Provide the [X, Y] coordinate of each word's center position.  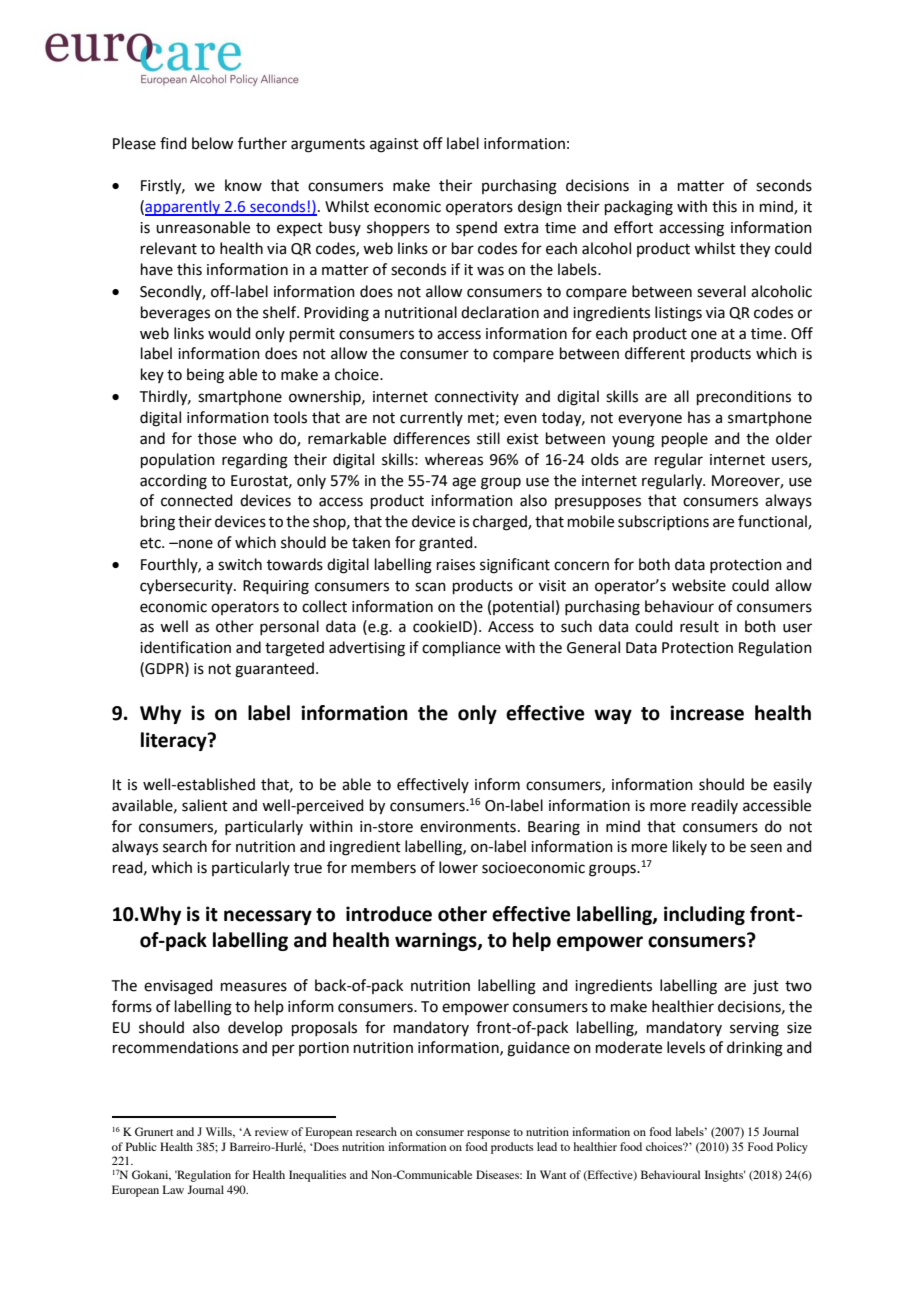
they [755, 250]
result [699, 626]
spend [476, 228]
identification [185, 647]
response [488, 1134]
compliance [461, 648]
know [243, 185]
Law [173, 1189]
